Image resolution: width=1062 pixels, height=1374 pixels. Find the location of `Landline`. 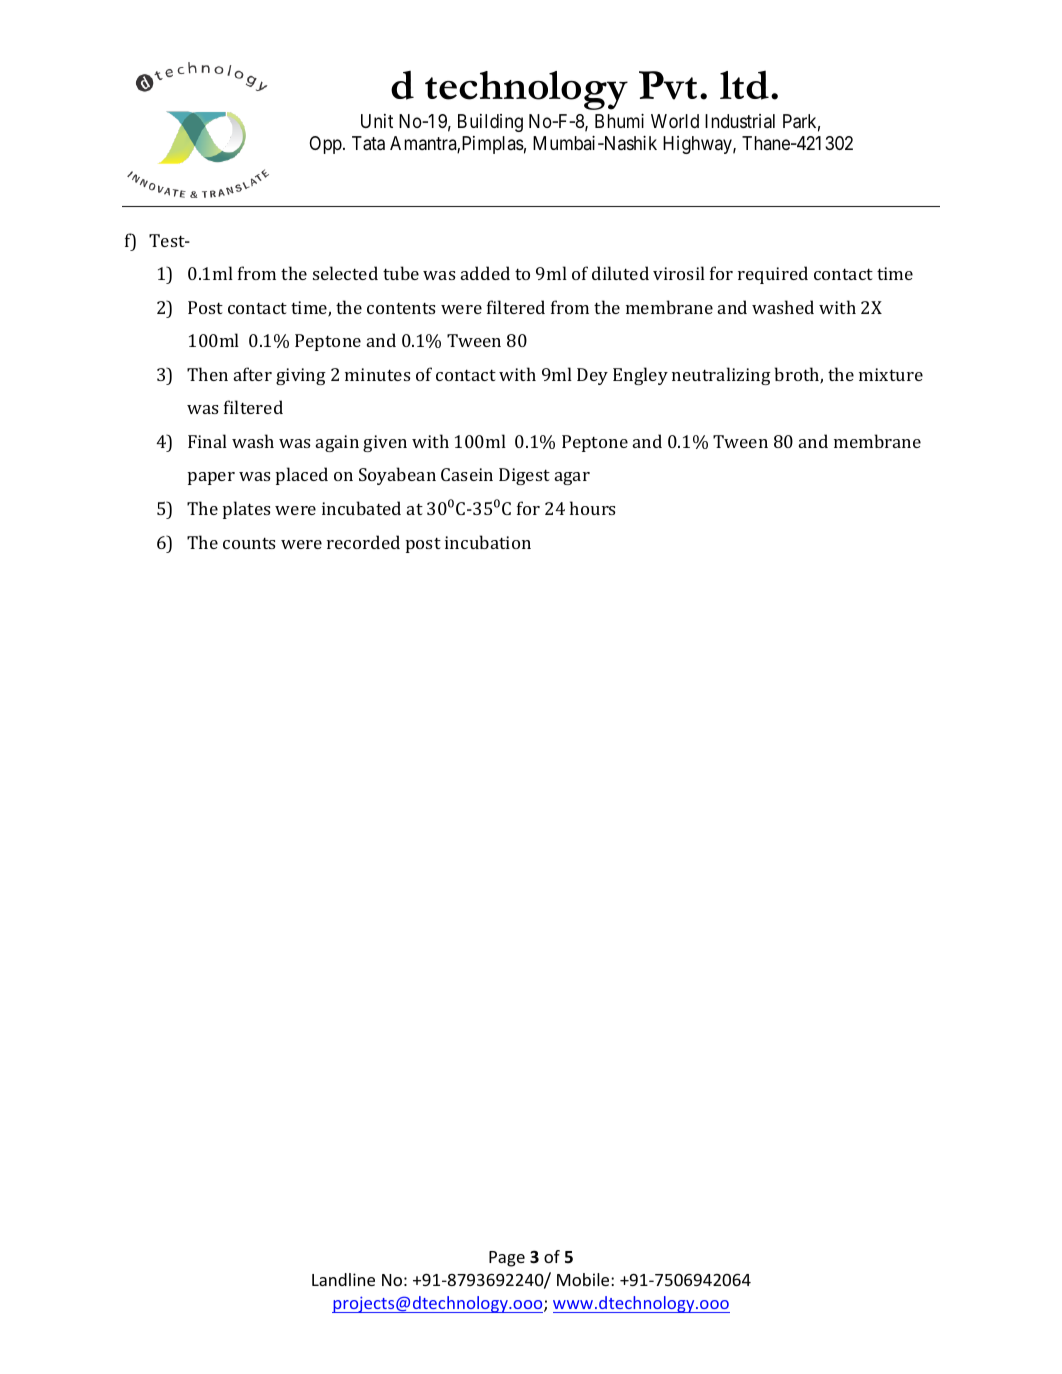

Landline is located at coordinates (343, 1279).
